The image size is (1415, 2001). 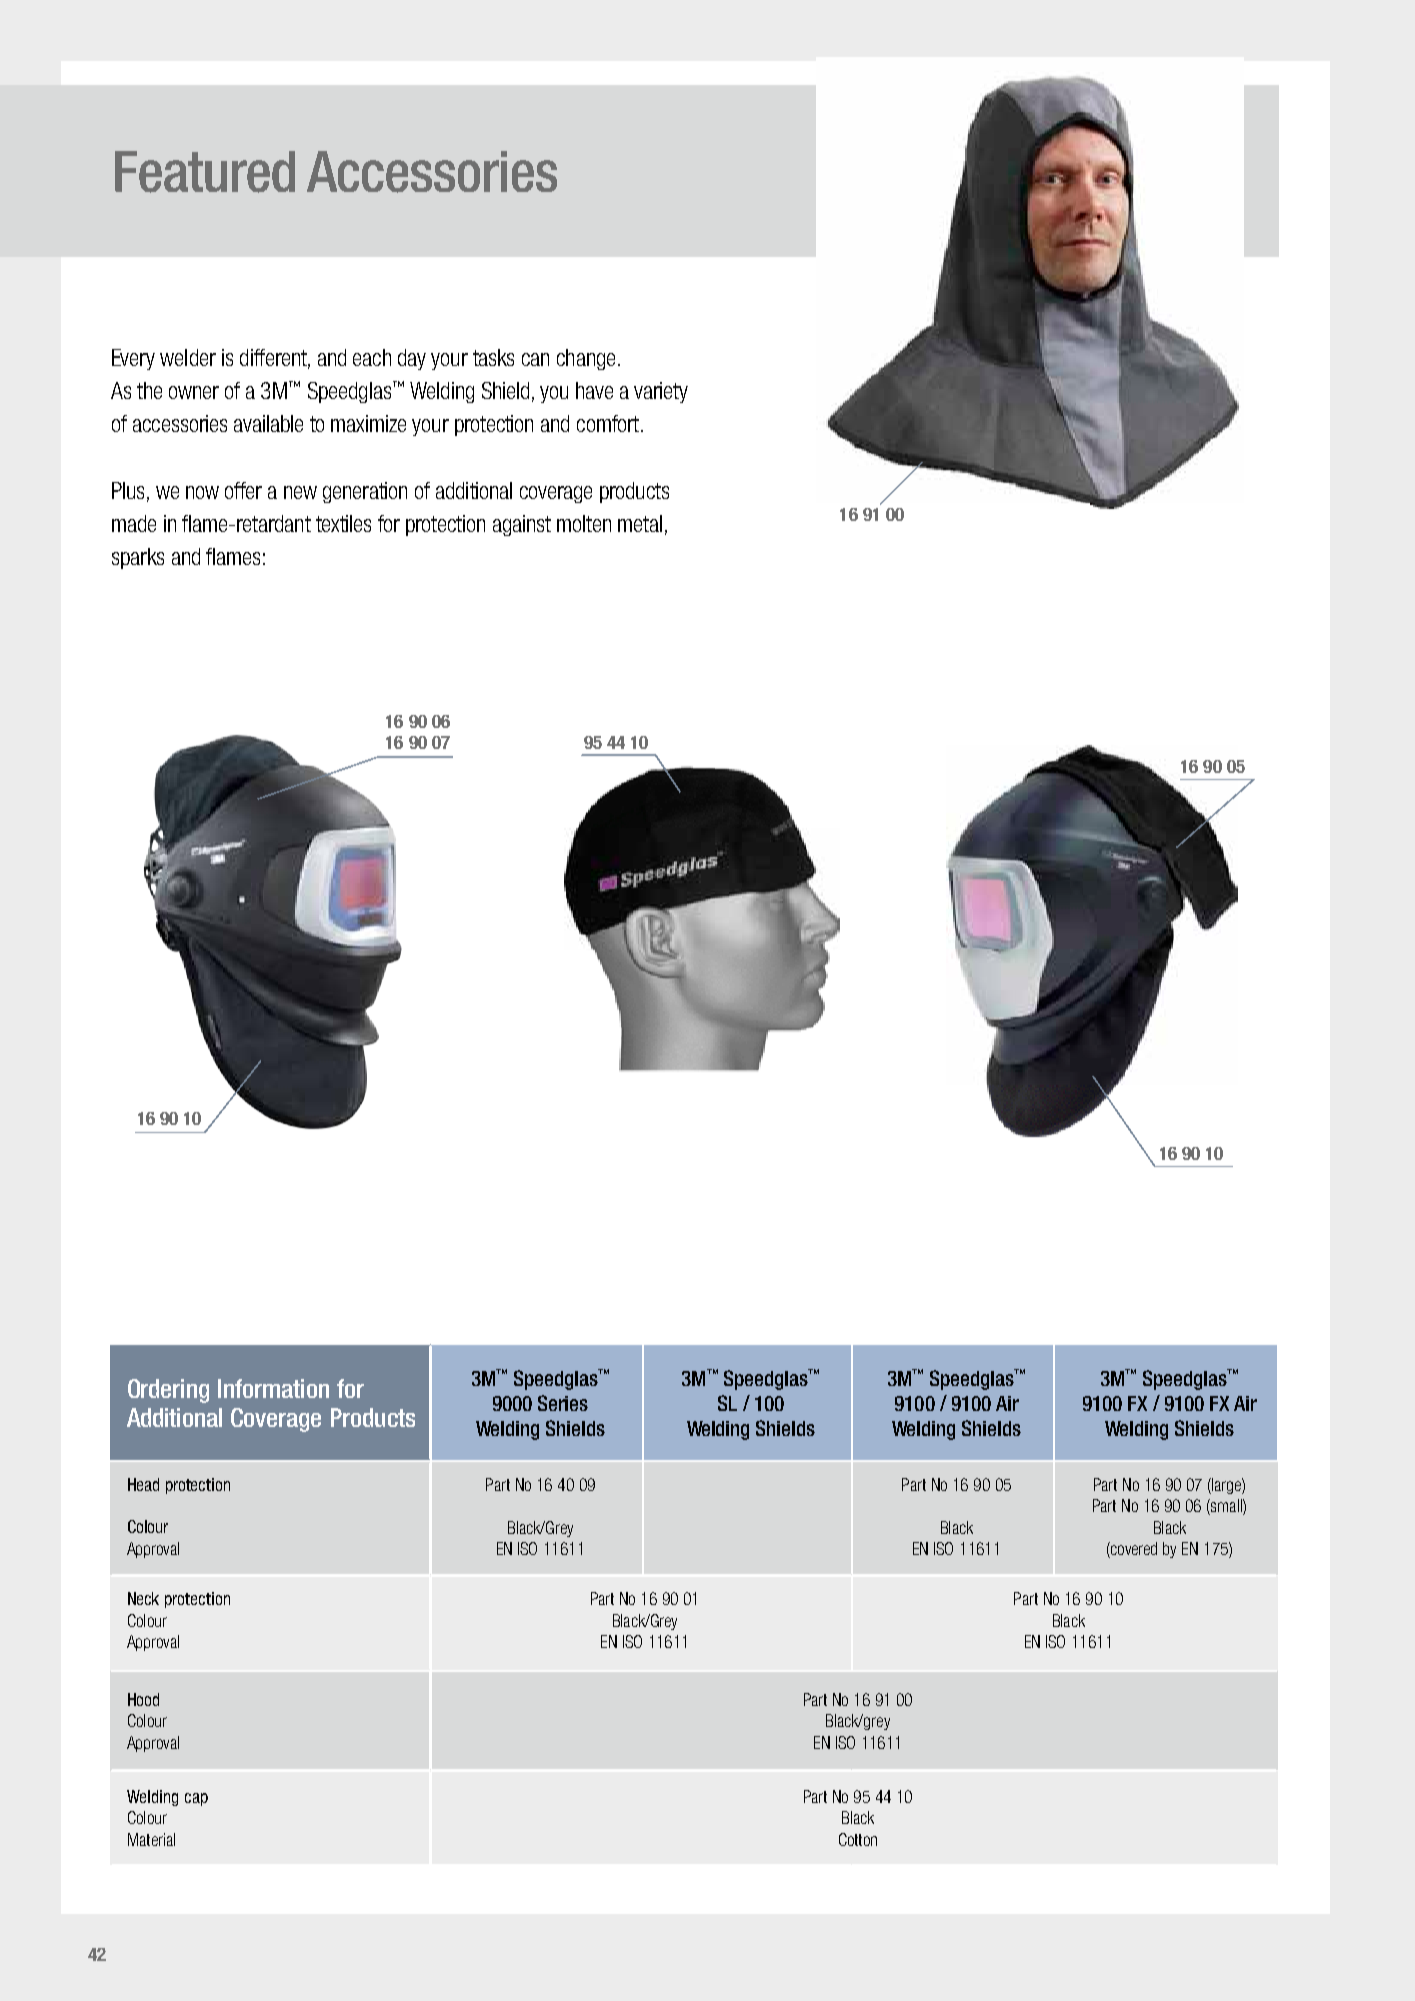 I want to click on Cotton, so click(x=858, y=1839).
